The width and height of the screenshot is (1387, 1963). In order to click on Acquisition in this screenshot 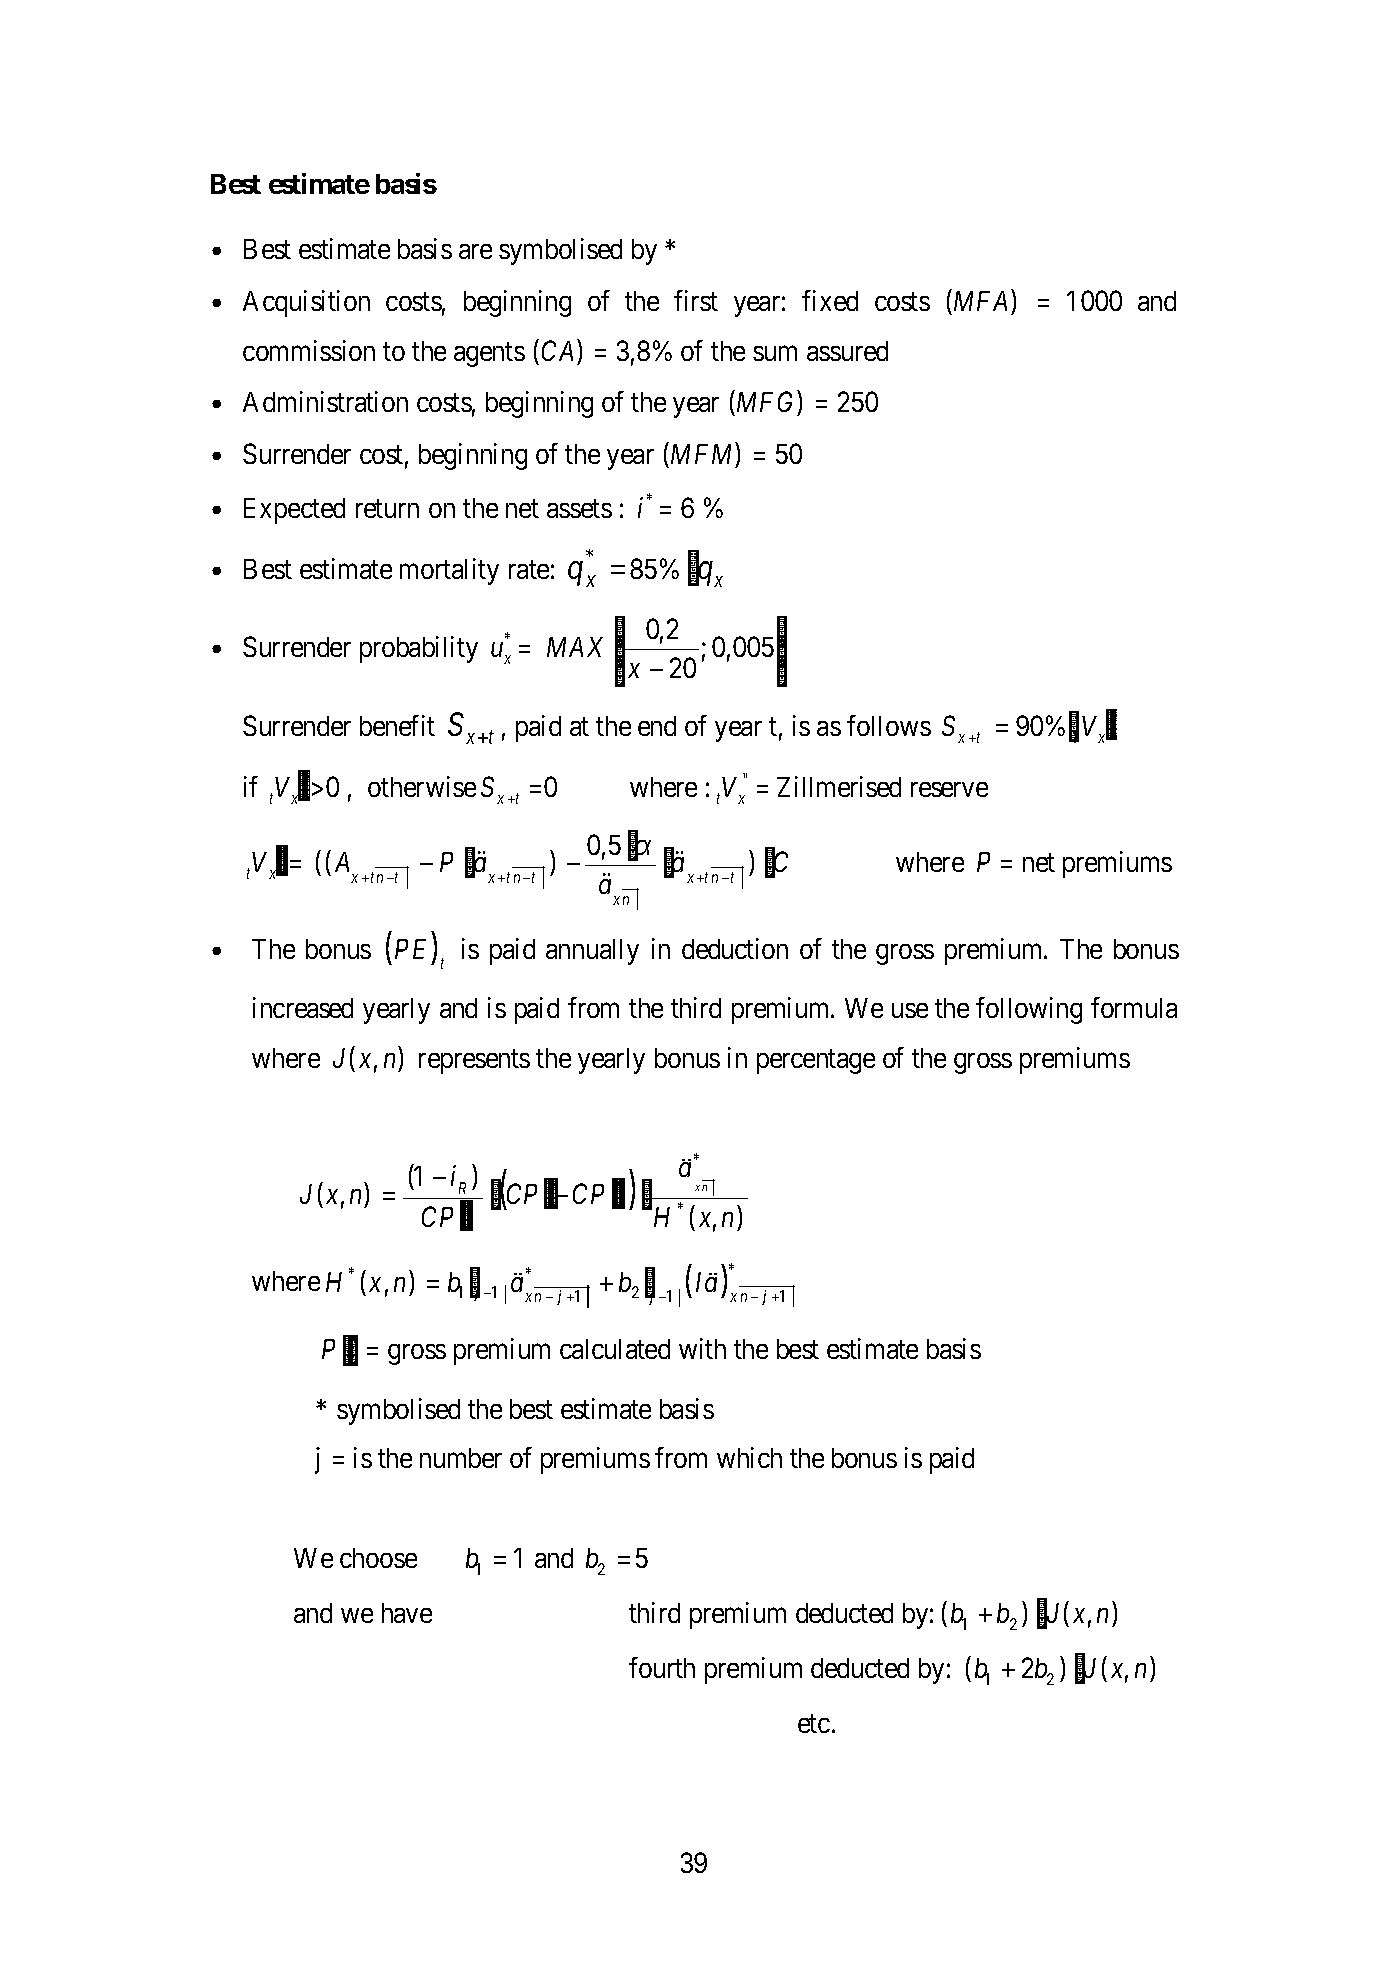, I will do `click(306, 303)`.
